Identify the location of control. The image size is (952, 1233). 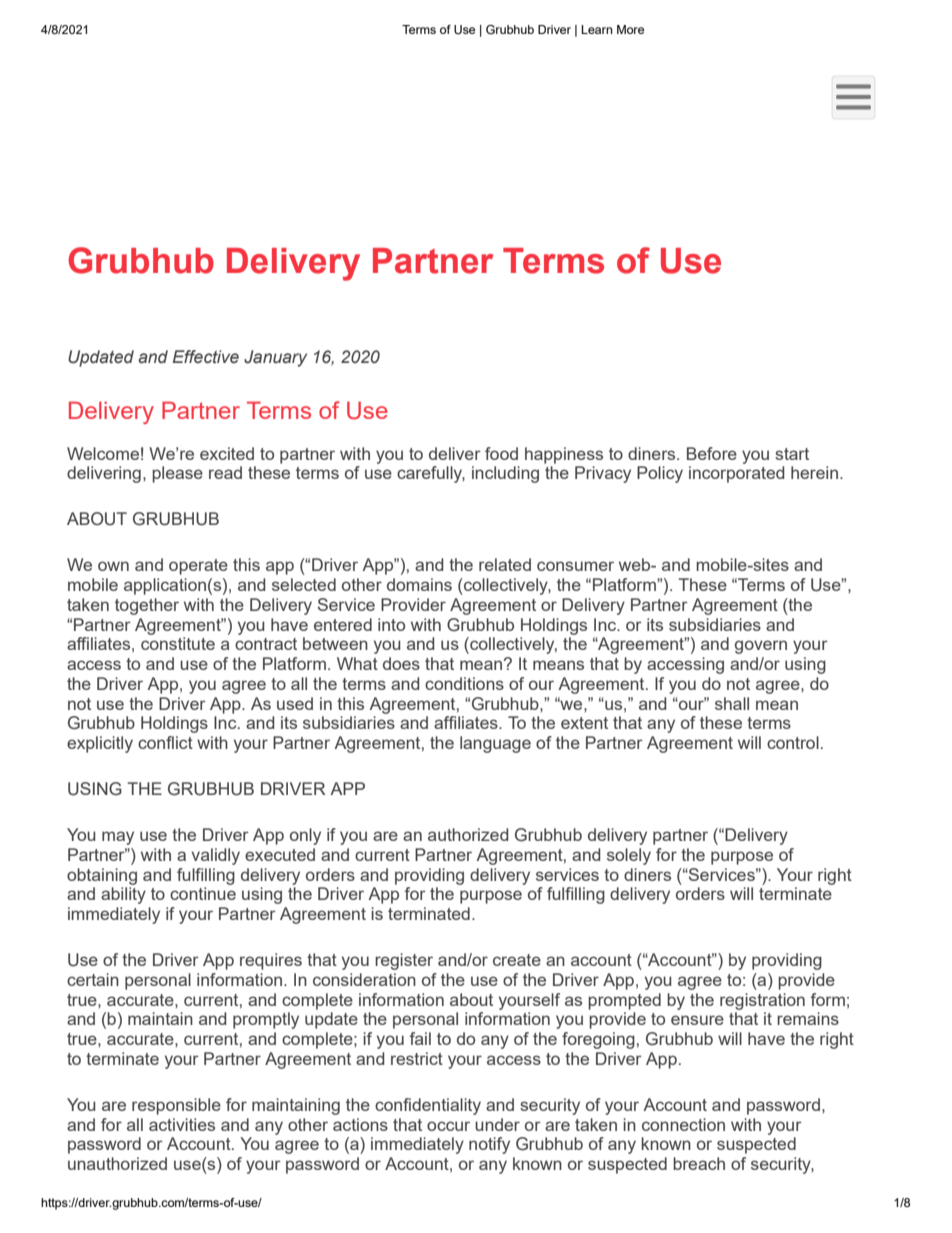
(793, 742).
